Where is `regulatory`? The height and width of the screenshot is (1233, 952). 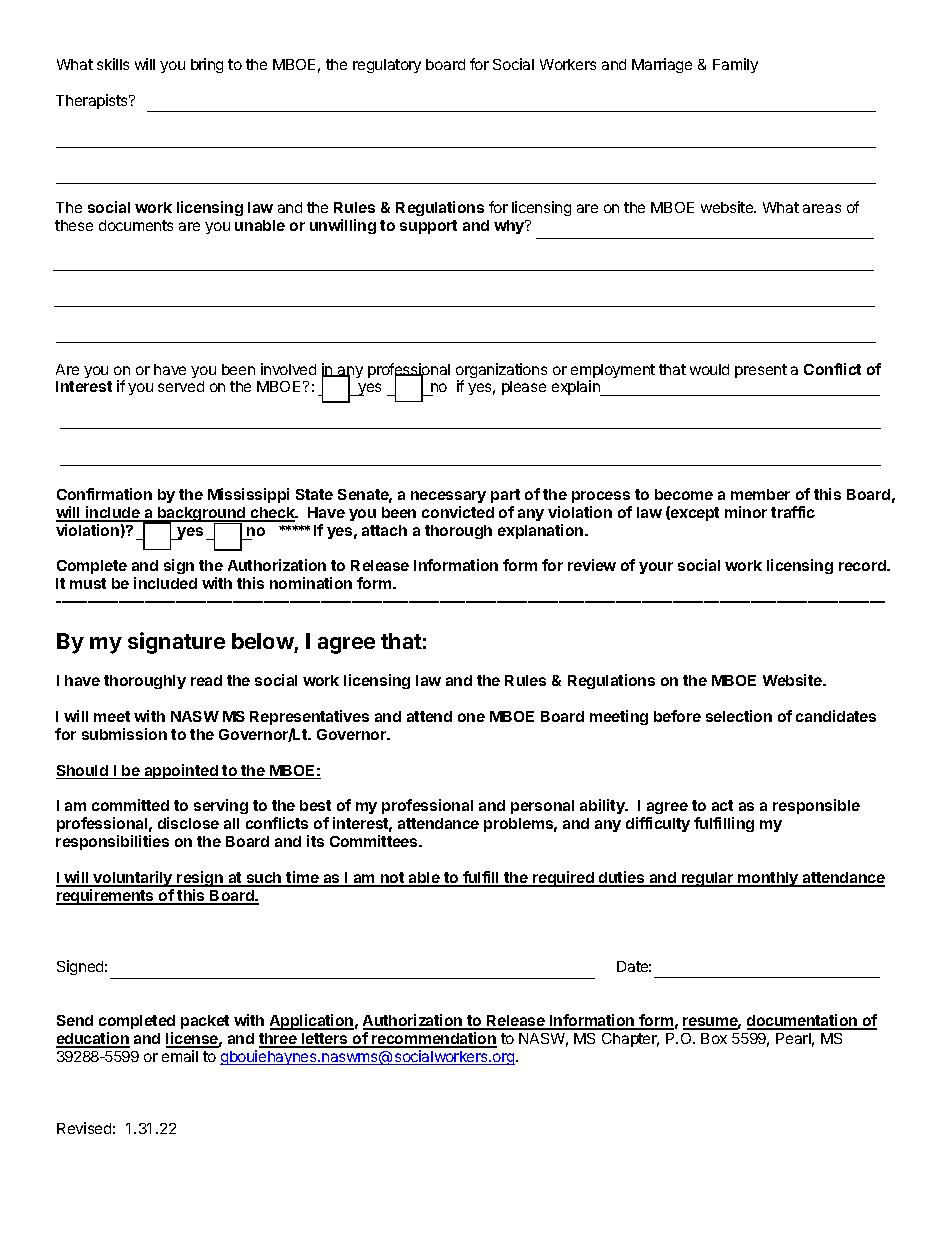 regulatory is located at coordinates (387, 66).
